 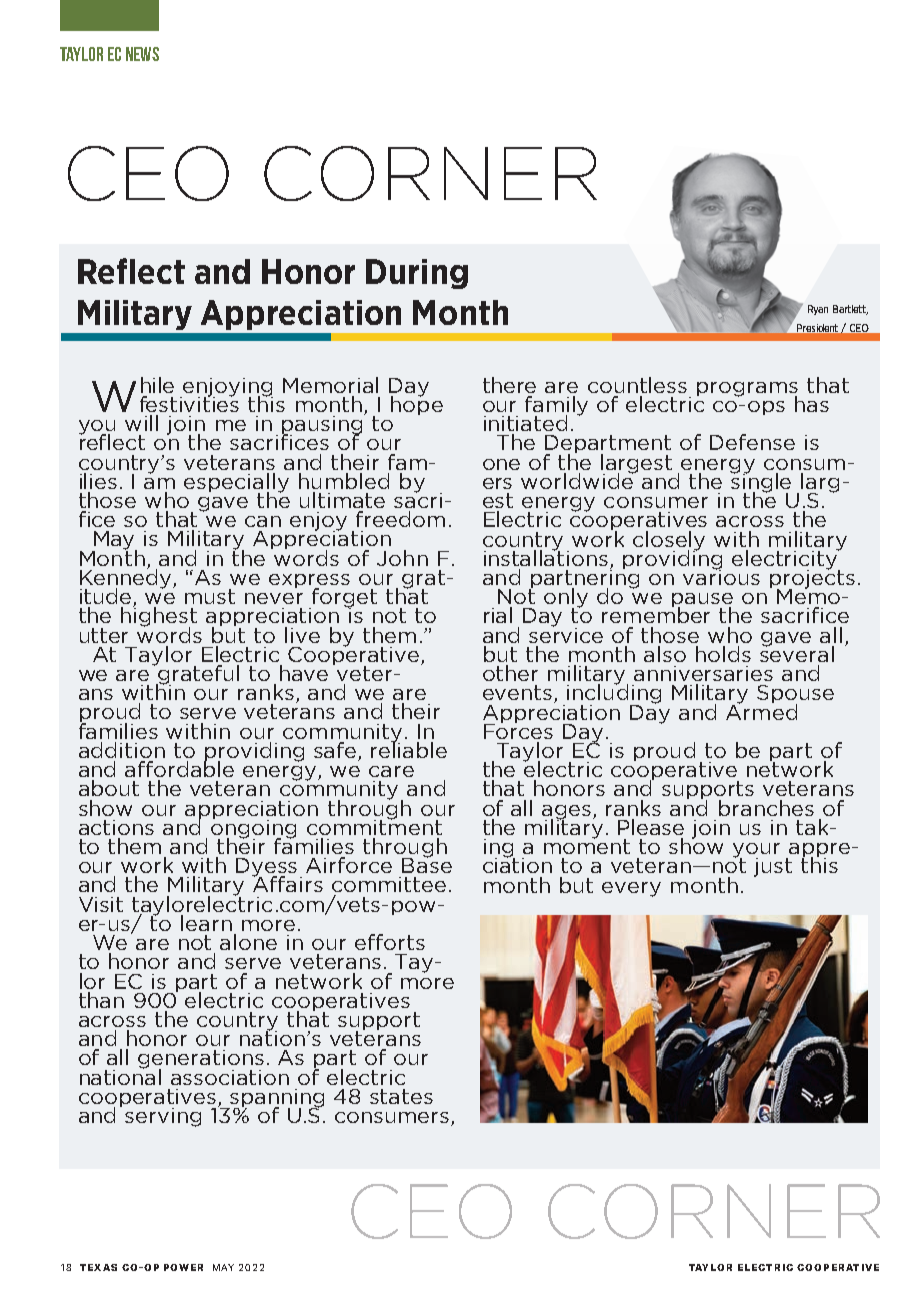 What do you see at coordinates (773, 867) in the screenshot?
I see `just` at bounding box center [773, 867].
